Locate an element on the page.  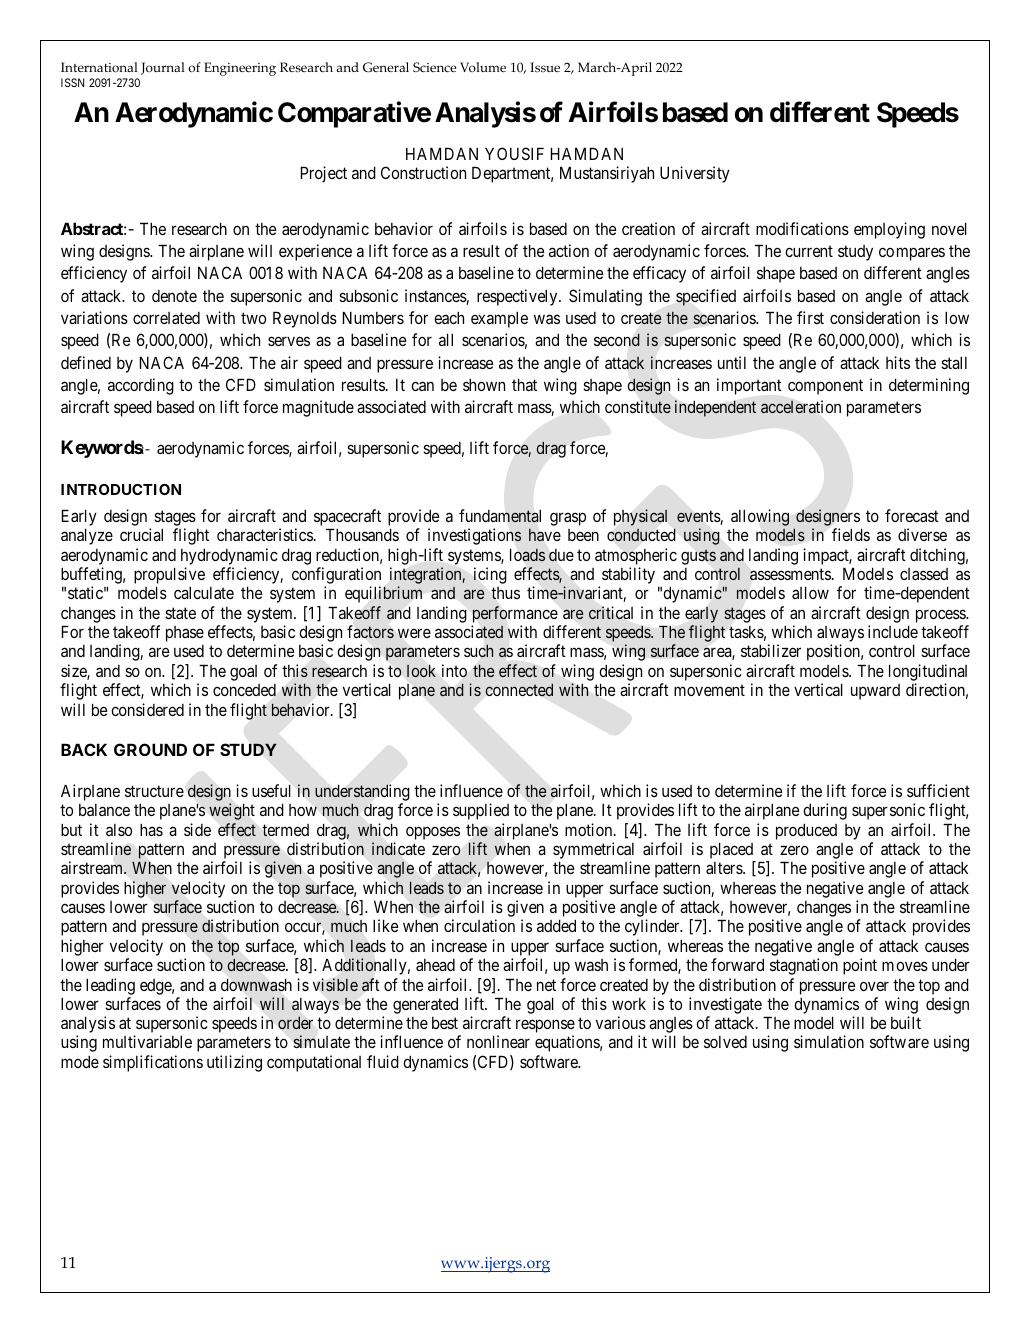
simplifications is located at coordinates (153, 1063).
